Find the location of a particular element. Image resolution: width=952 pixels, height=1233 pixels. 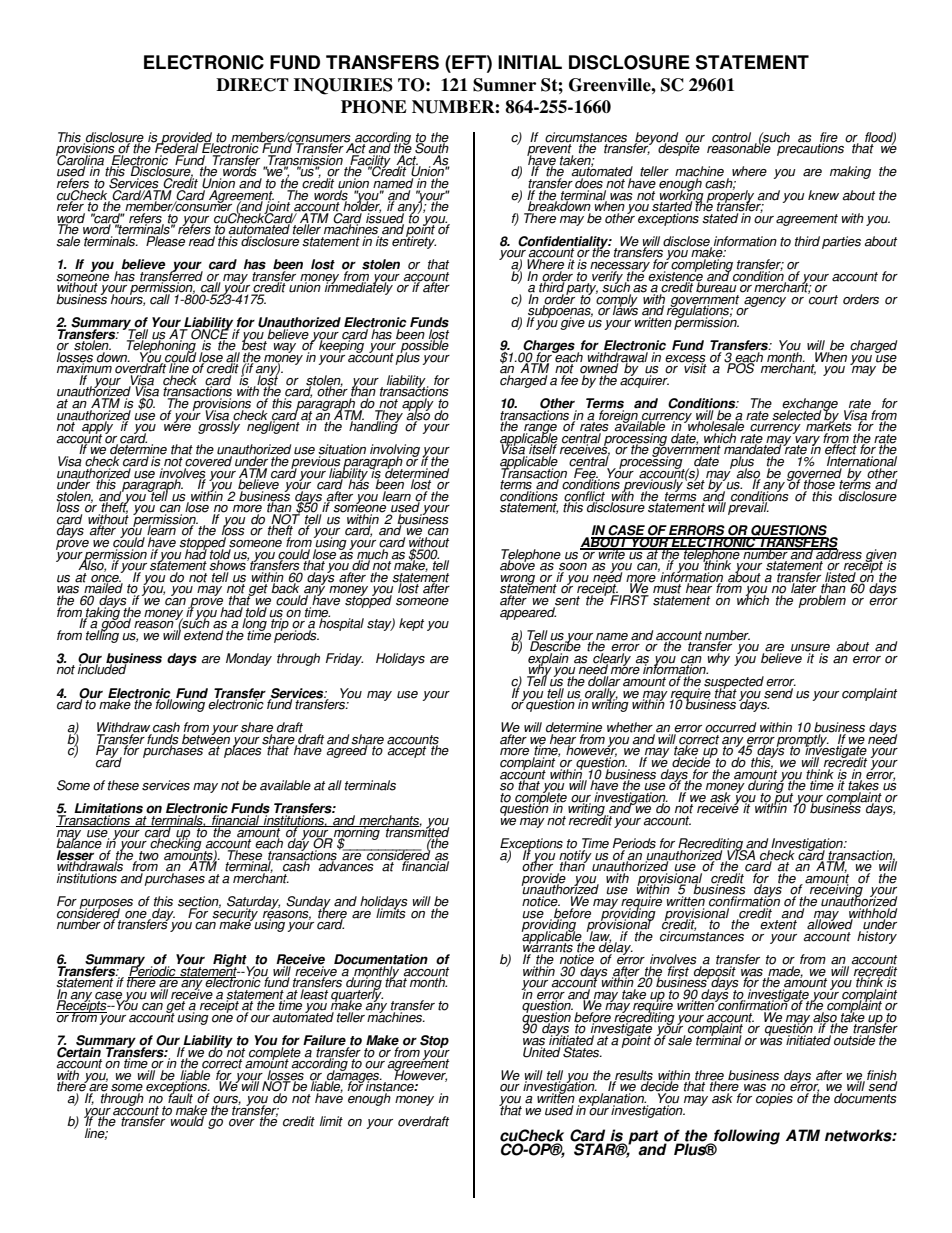

whether is located at coordinates (631, 728).
